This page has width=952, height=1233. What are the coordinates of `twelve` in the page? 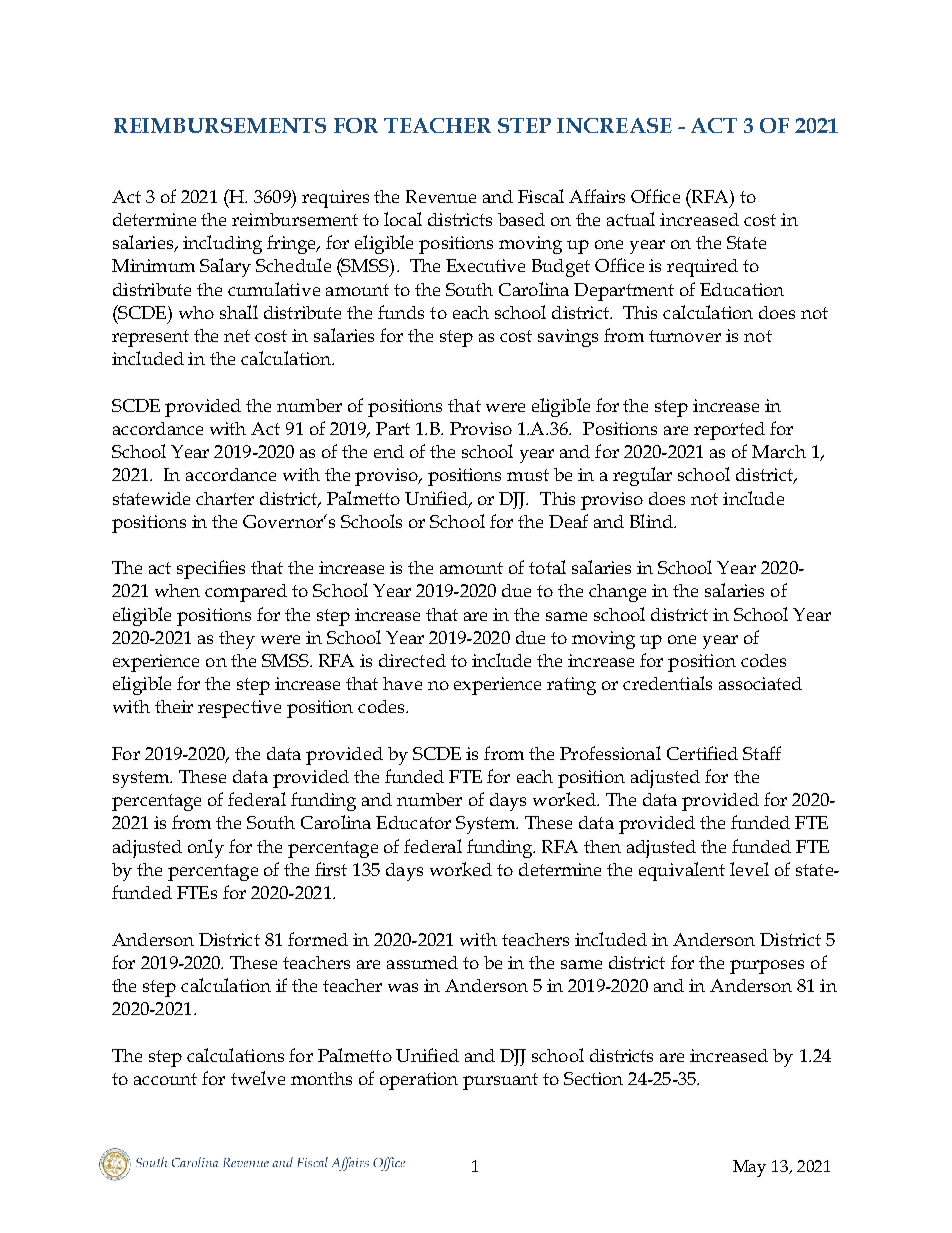 It's located at (258, 1078).
